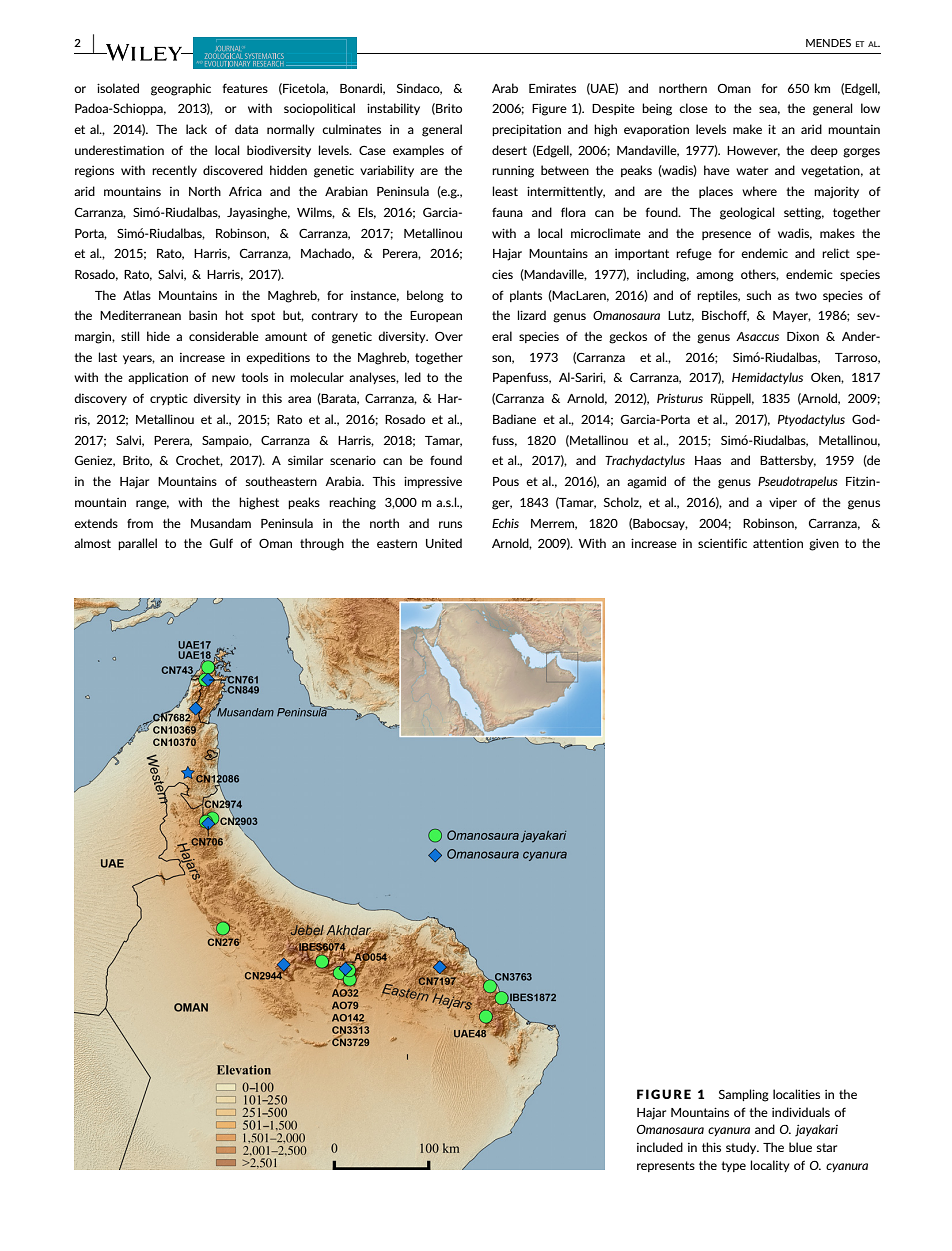 The width and height of the image is (952, 1251). I want to click on attention, so click(778, 543).
